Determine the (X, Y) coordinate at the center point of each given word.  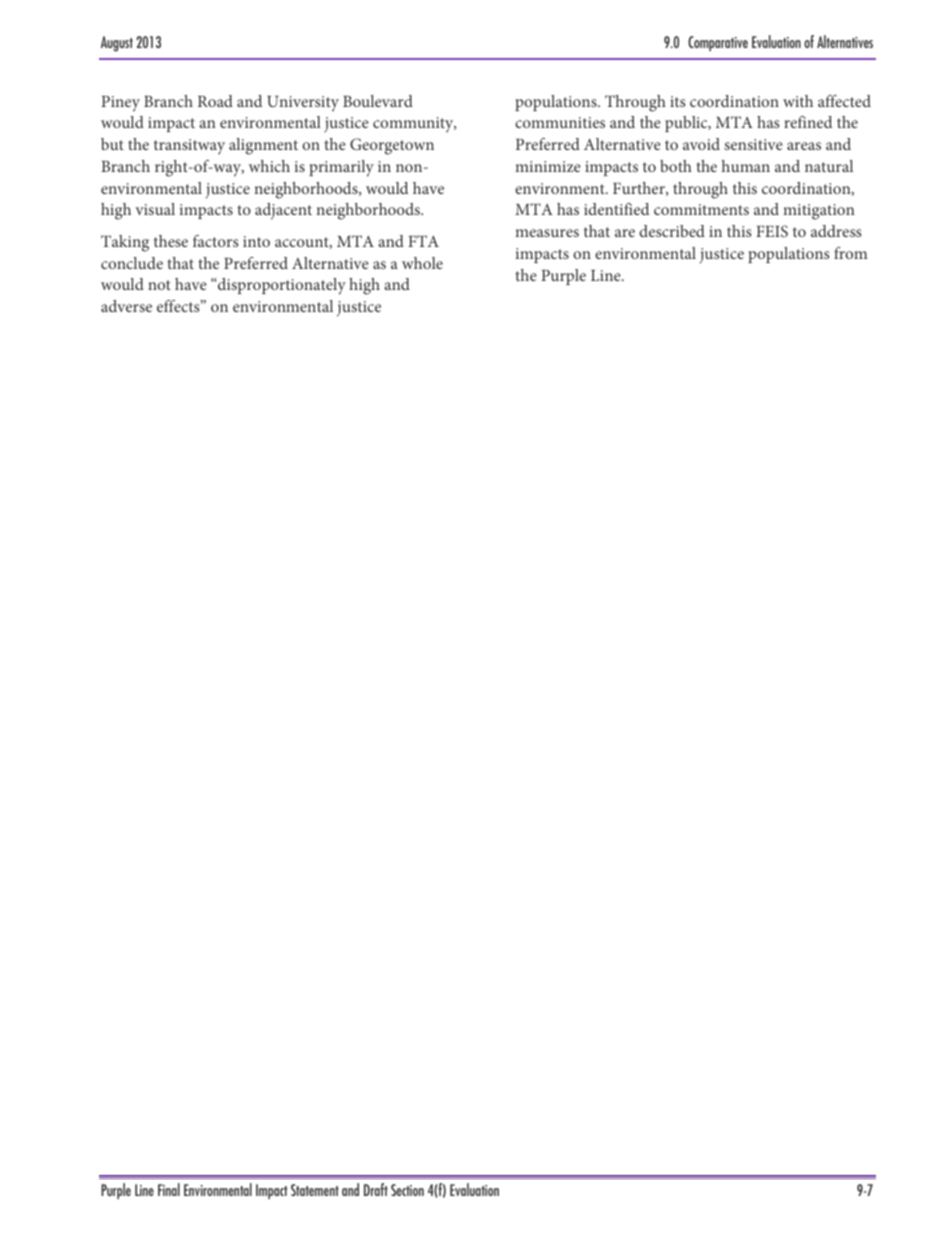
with (798, 101)
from (850, 253)
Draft (376, 1189)
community (414, 125)
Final (169, 1189)
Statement (315, 1190)
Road (215, 101)
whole (422, 263)
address (836, 231)
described (672, 231)
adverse (126, 306)
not (159, 285)
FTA (423, 241)
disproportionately (281, 286)
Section (407, 1190)
